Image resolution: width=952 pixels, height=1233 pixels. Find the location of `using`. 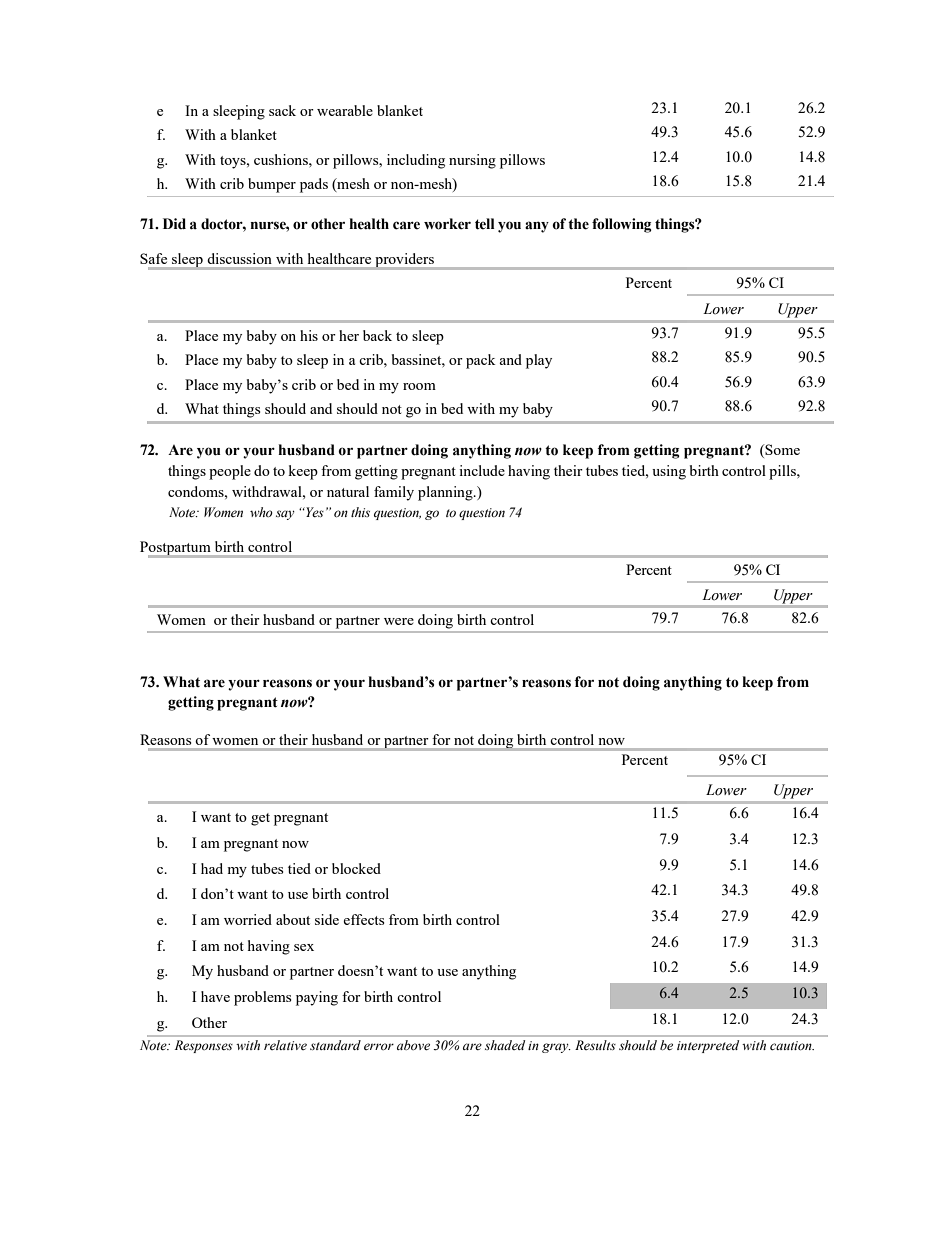

using is located at coordinates (669, 472).
